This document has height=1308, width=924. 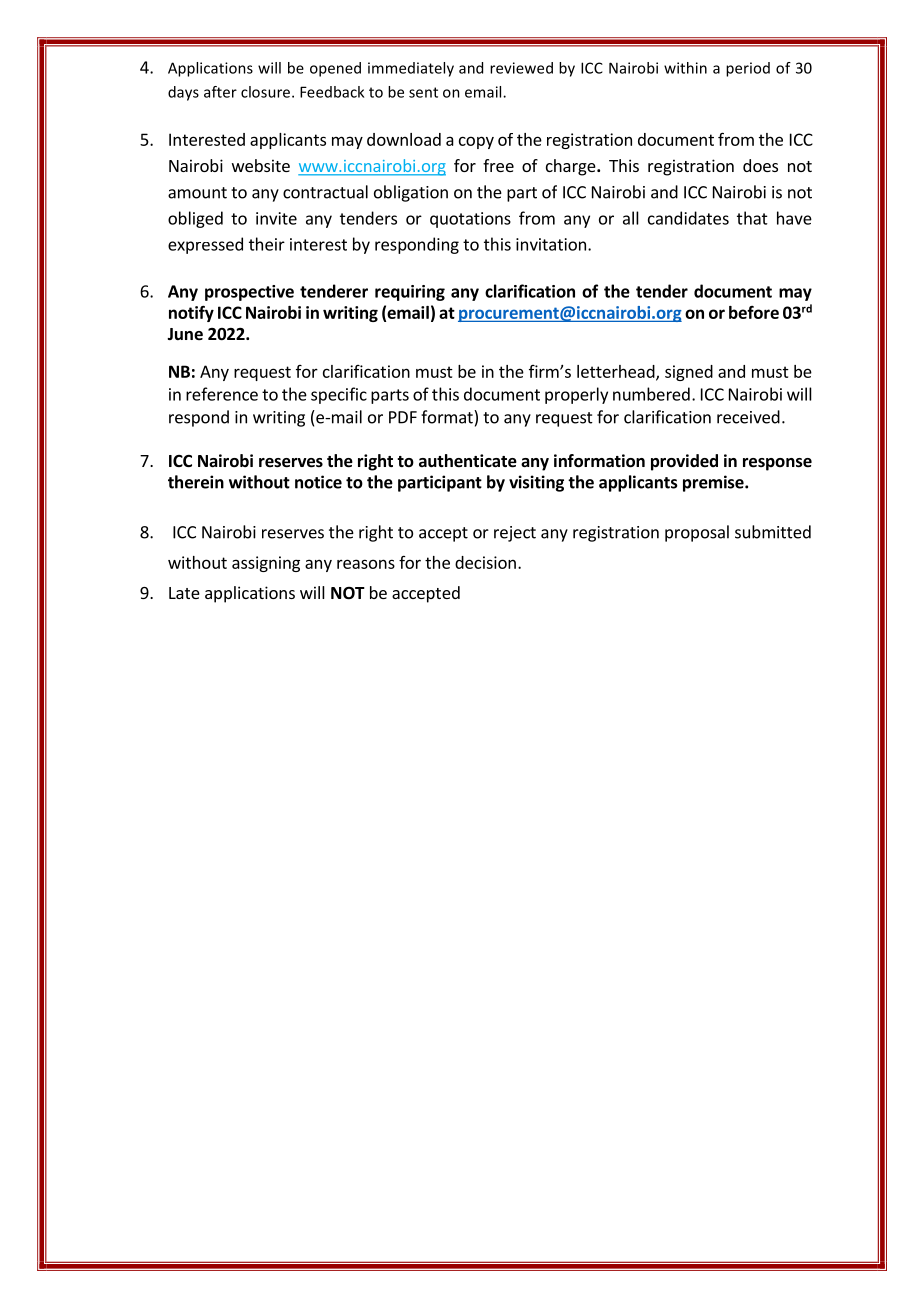 What do you see at coordinates (521, 68) in the document?
I see `reviewed` at bounding box center [521, 68].
